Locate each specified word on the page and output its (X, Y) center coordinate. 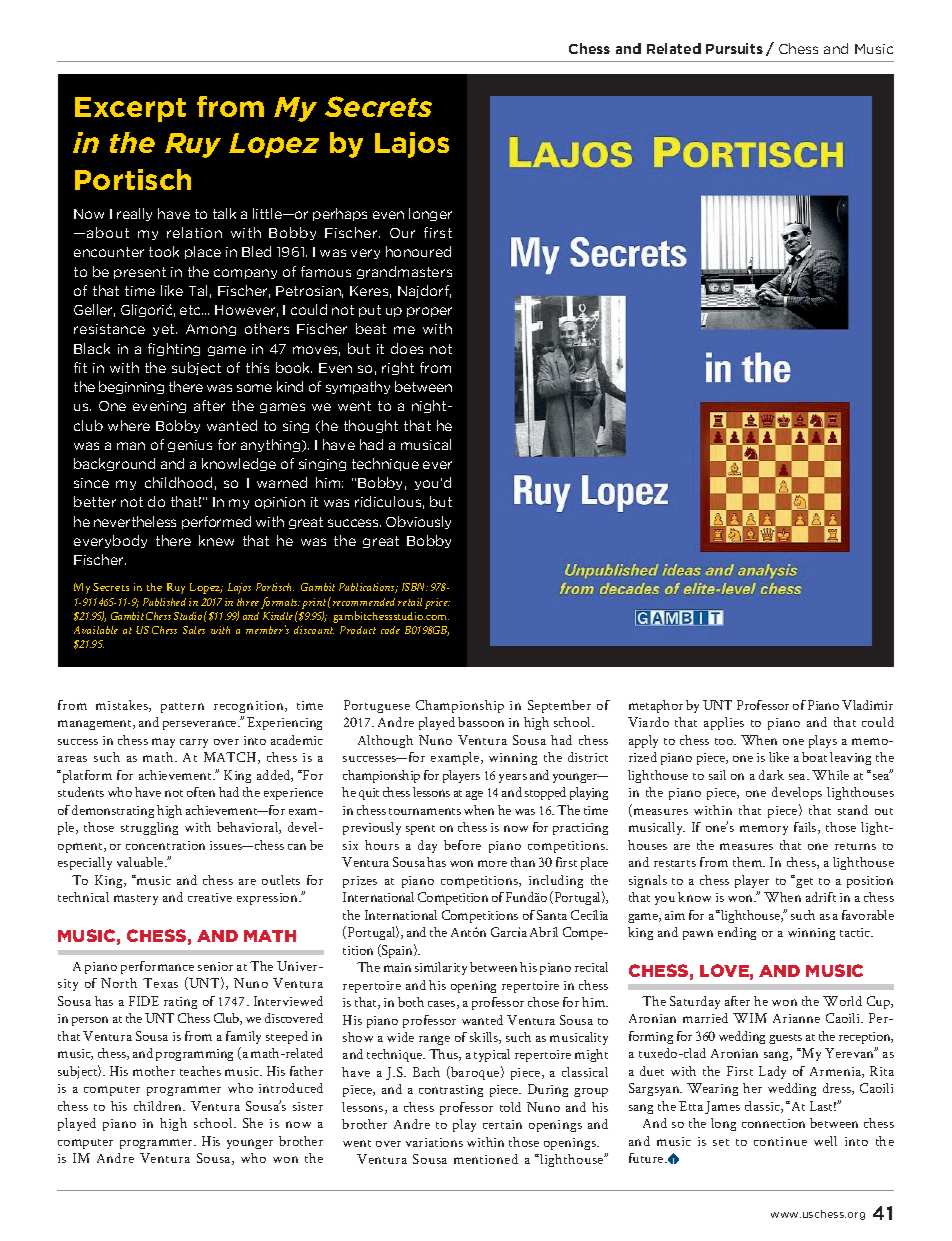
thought (371, 426)
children (159, 1106)
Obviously (418, 522)
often (201, 792)
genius (190, 446)
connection (773, 1123)
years (513, 778)
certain (502, 1124)
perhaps (340, 214)
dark (771, 775)
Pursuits (734, 48)
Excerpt (130, 109)
